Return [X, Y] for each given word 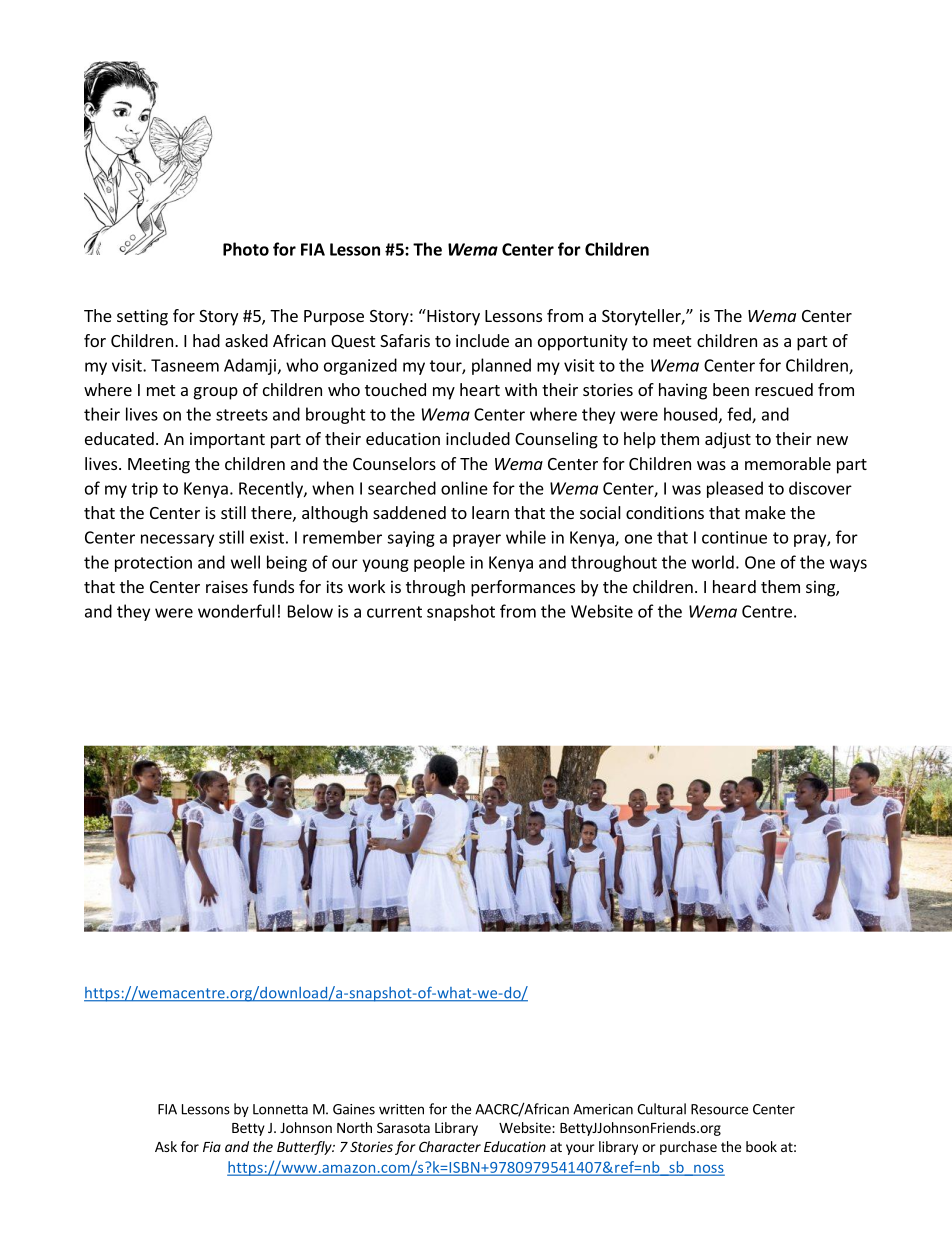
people [439, 563]
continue [734, 537]
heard [734, 586]
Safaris [405, 340]
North [354, 1127]
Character [450, 1146]
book [761, 1146]
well [245, 562]
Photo [246, 249]
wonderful [236, 611]
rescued [784, 389]
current [394, 612]
